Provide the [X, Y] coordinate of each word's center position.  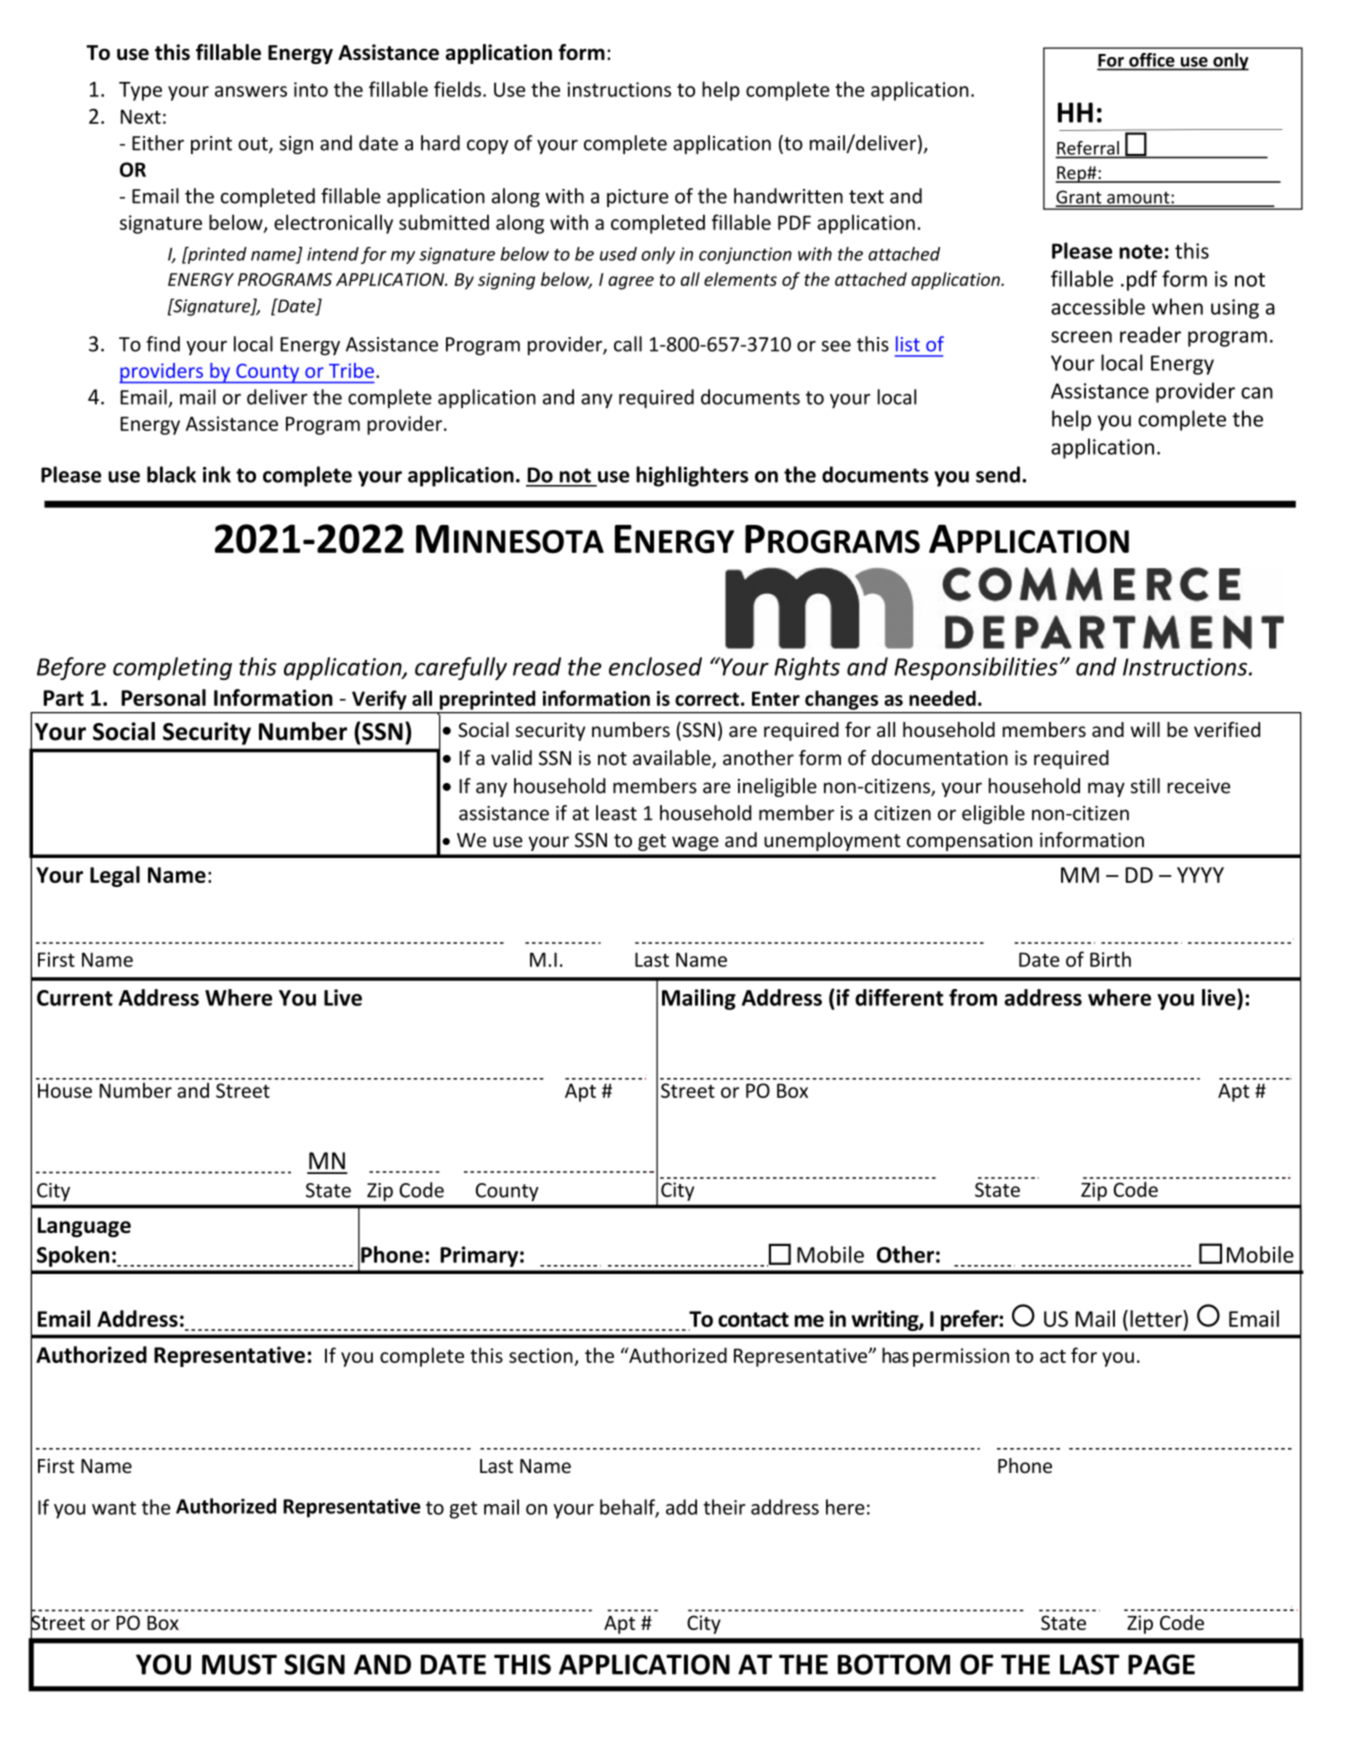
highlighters [692, 476]
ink [217, 474]
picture [638, 198]
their [724, 1507]
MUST [239, 1664]
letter [1157, 1318]
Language [84, 1227]
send [998, 474]
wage [695, 843]
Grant [1080, 198]
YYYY [1200, 875]
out [254, 145]
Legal [115, 876]
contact [753, 1319]
